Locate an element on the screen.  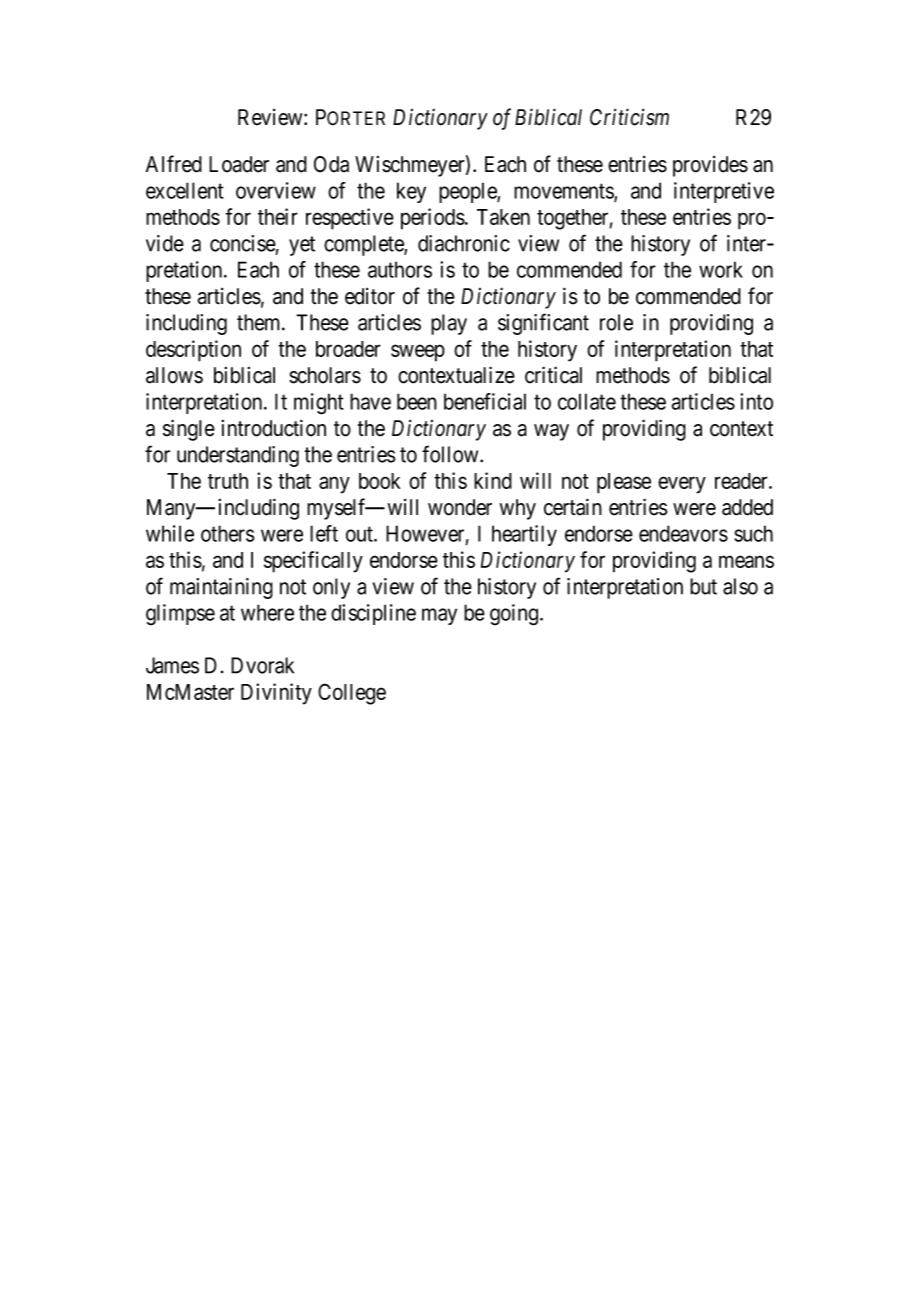
understanding is located at coordinates (238, 456).
